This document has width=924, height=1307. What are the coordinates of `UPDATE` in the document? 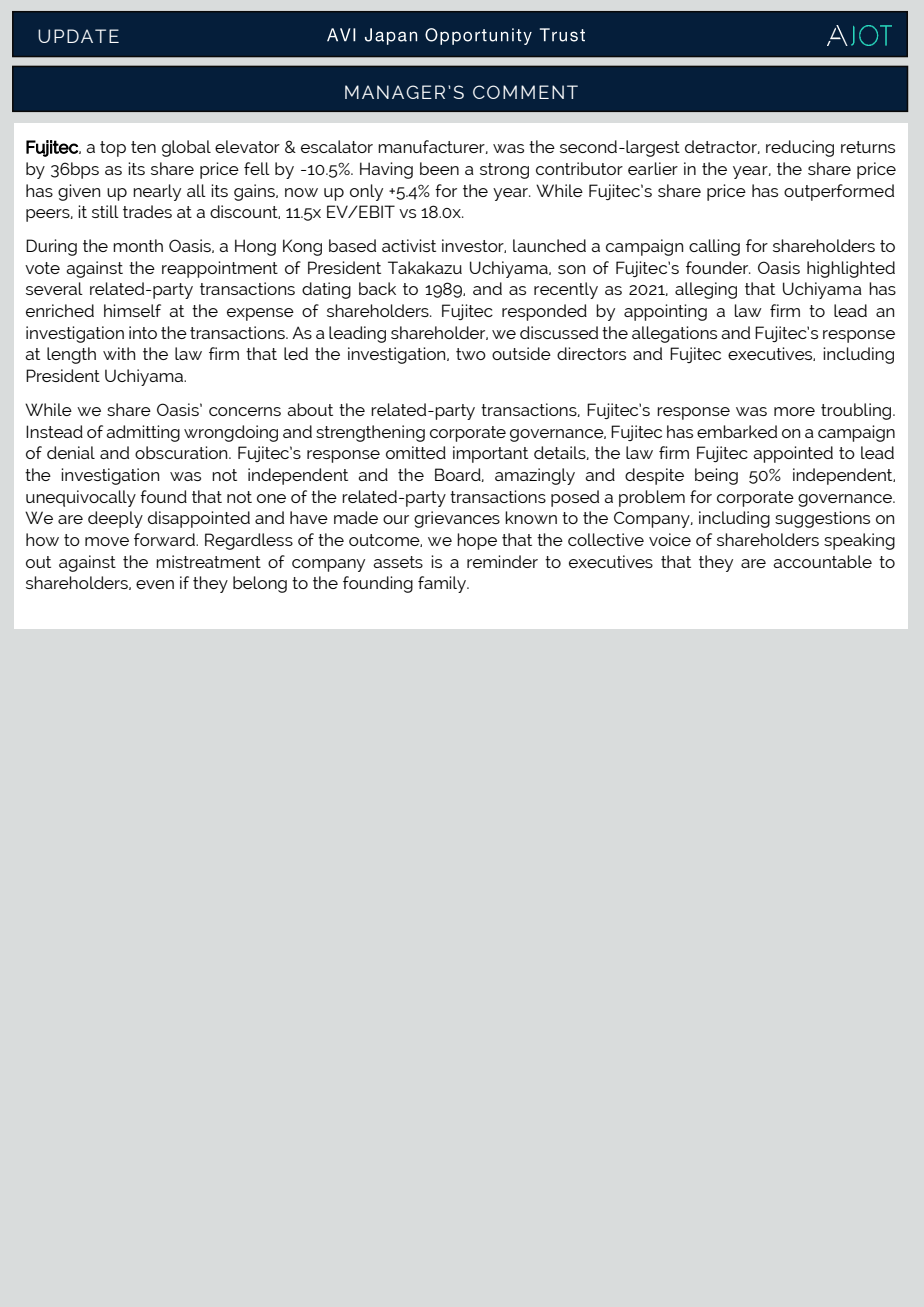 It's located at (78, 36).
